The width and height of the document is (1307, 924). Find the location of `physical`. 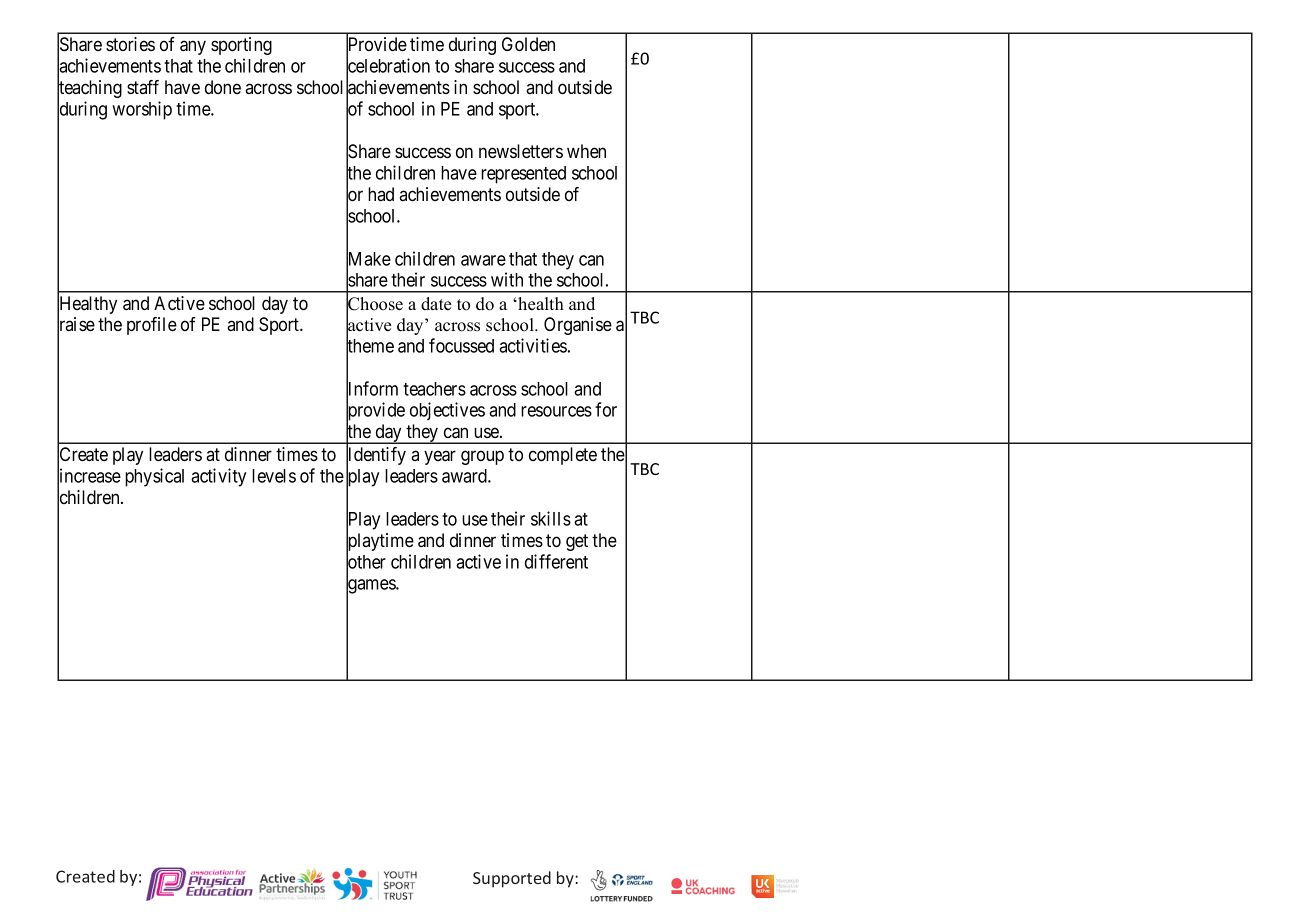

physical is located at coordinates (154, 477).
